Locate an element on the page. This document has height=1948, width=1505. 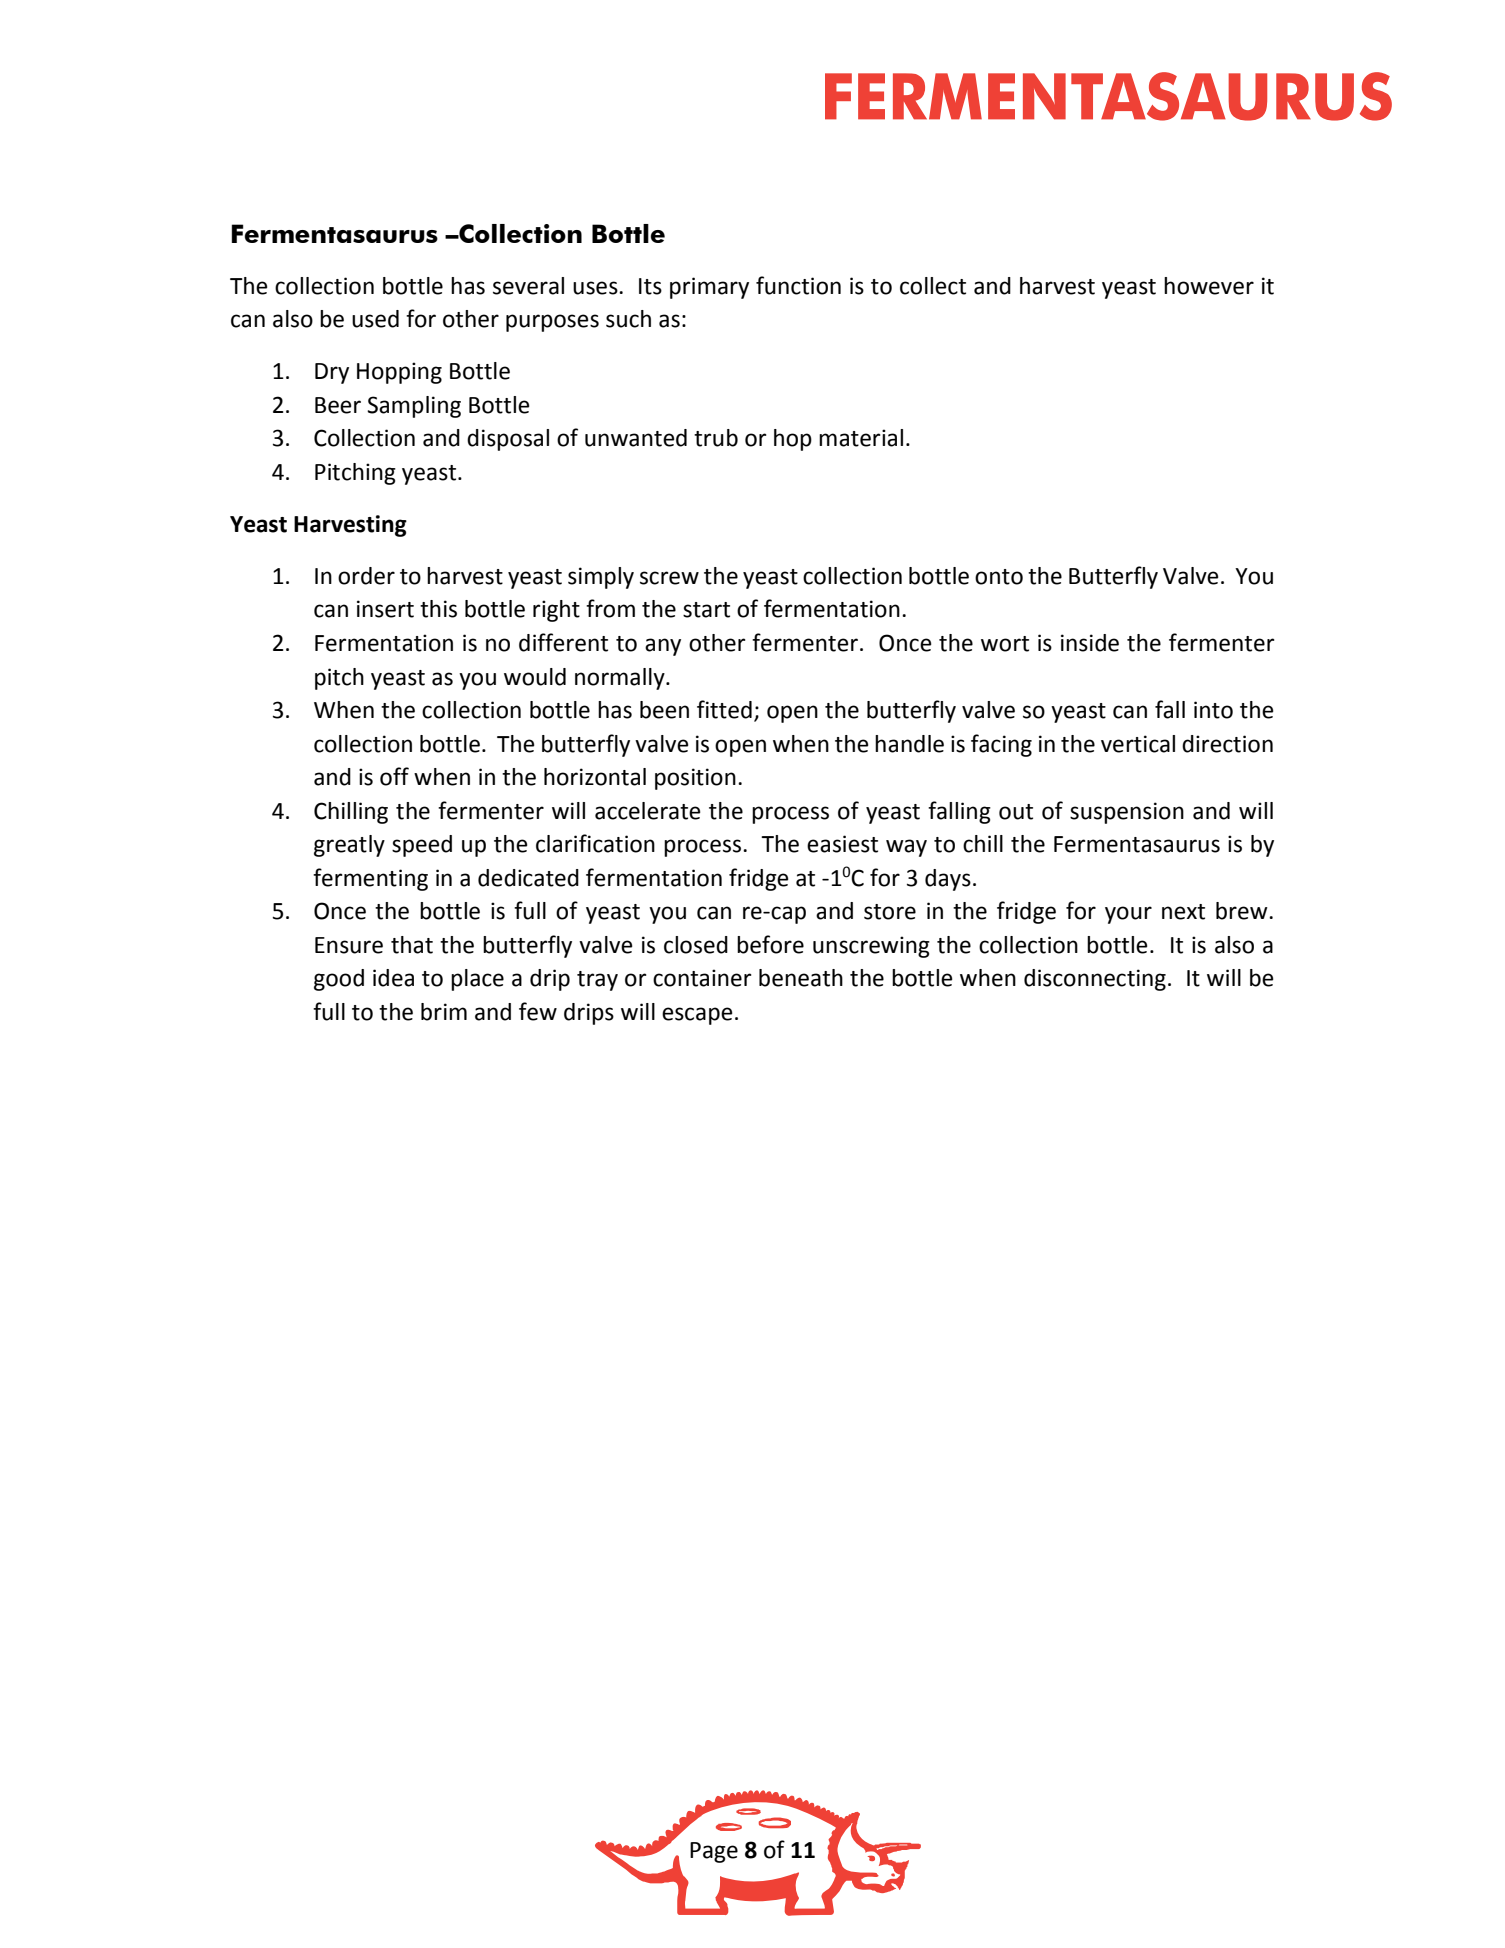
beneath is located at coordinates (801, 978).
